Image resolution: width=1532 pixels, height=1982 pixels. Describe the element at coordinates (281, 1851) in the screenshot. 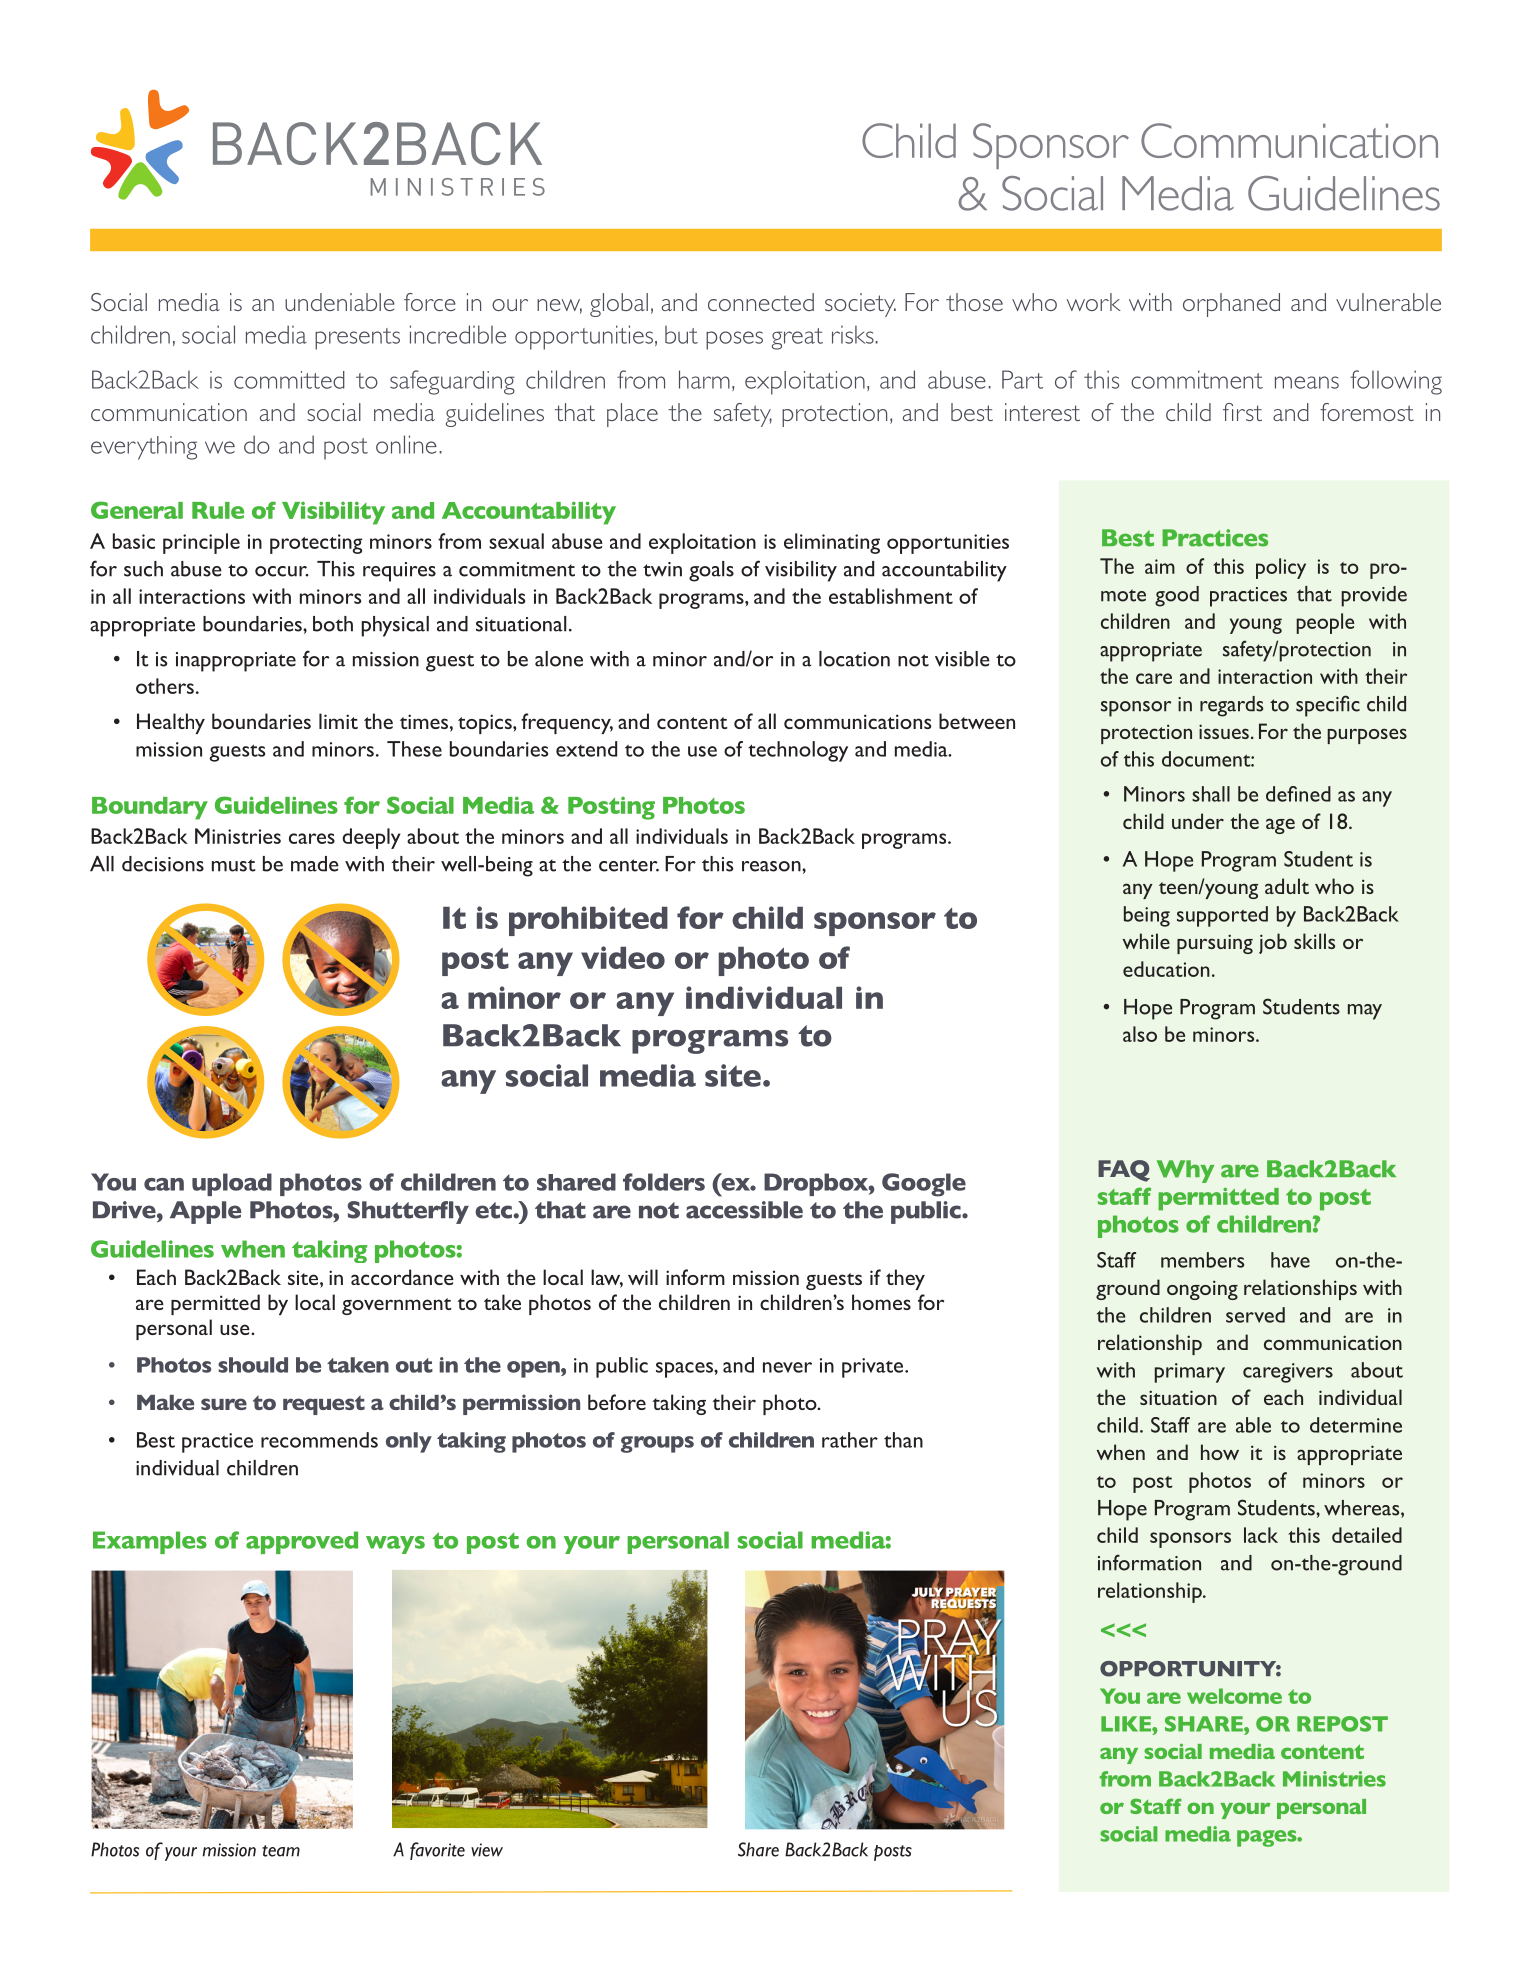

I see `team` at that location.
